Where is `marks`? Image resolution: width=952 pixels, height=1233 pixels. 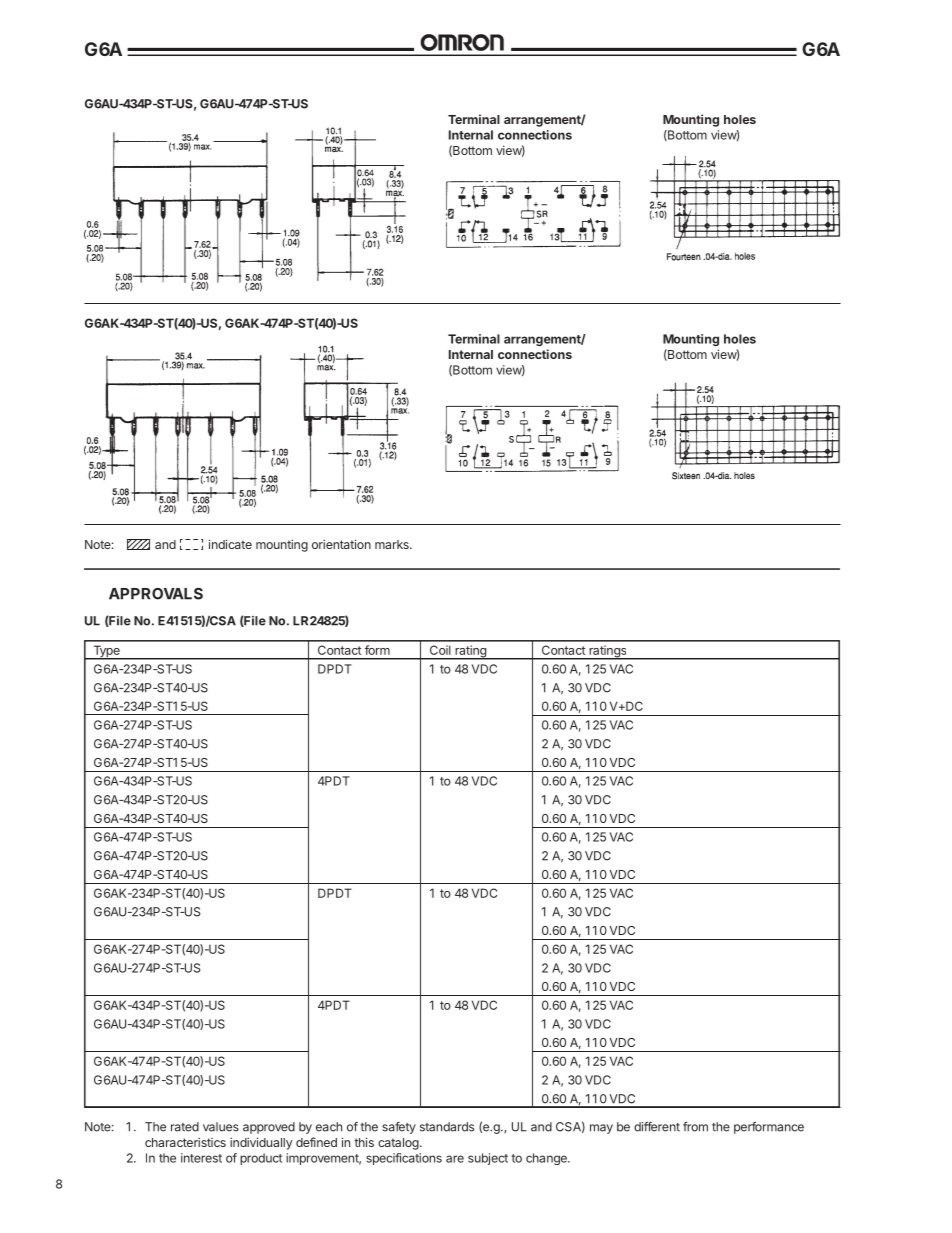
marks is located at coordinates (393, 544).
